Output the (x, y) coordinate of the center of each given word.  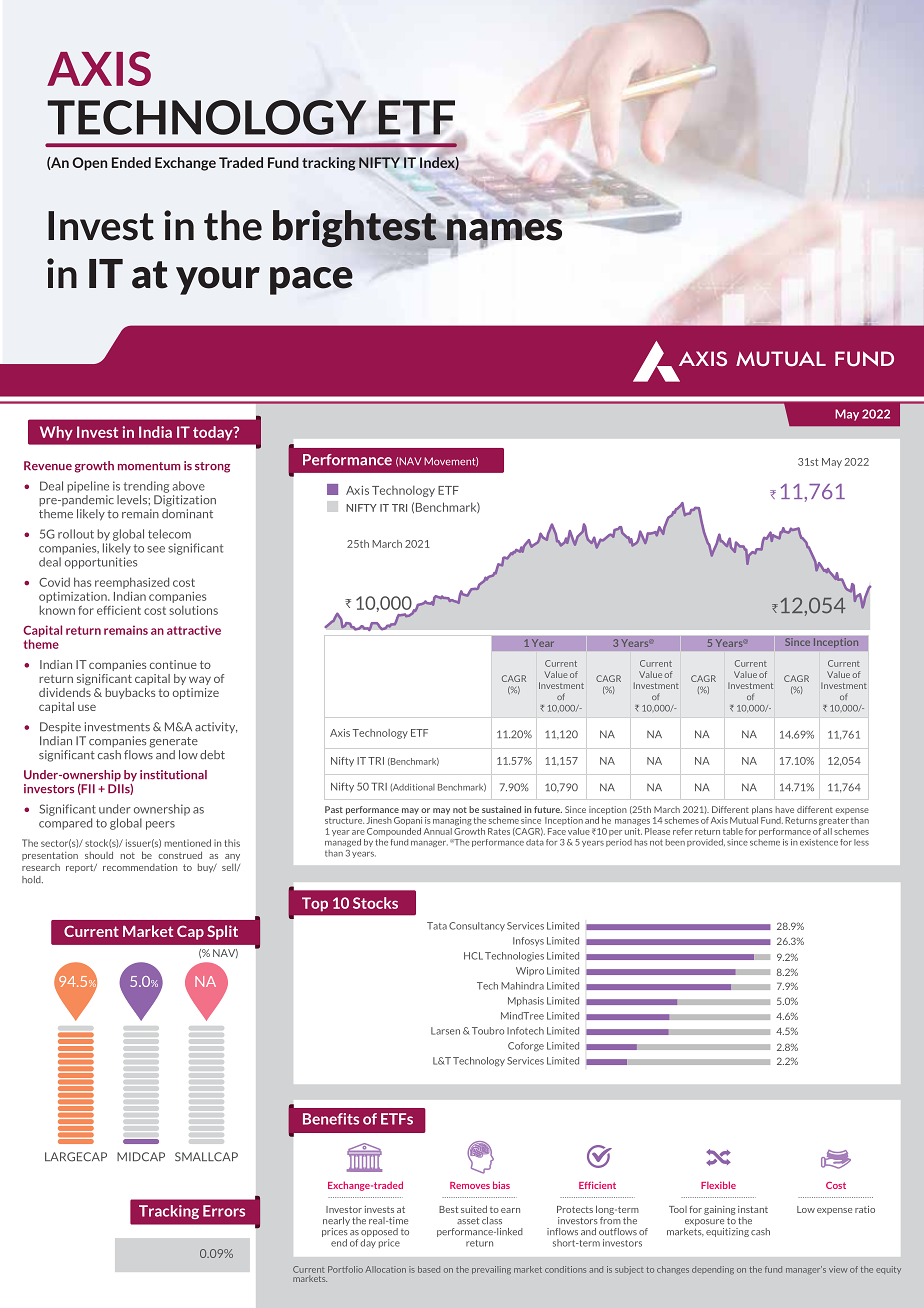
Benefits (331, 1119)
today (214, 433)
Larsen (445, 1031)
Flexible (718, 1185)
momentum (149, 466)
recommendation (140, 867)
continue (173, 664)
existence (819, 842)
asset (468, 1220)
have (784, 809)
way (200, 680)
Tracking (169, 1212)
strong (212, 467)
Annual (438, 831)
